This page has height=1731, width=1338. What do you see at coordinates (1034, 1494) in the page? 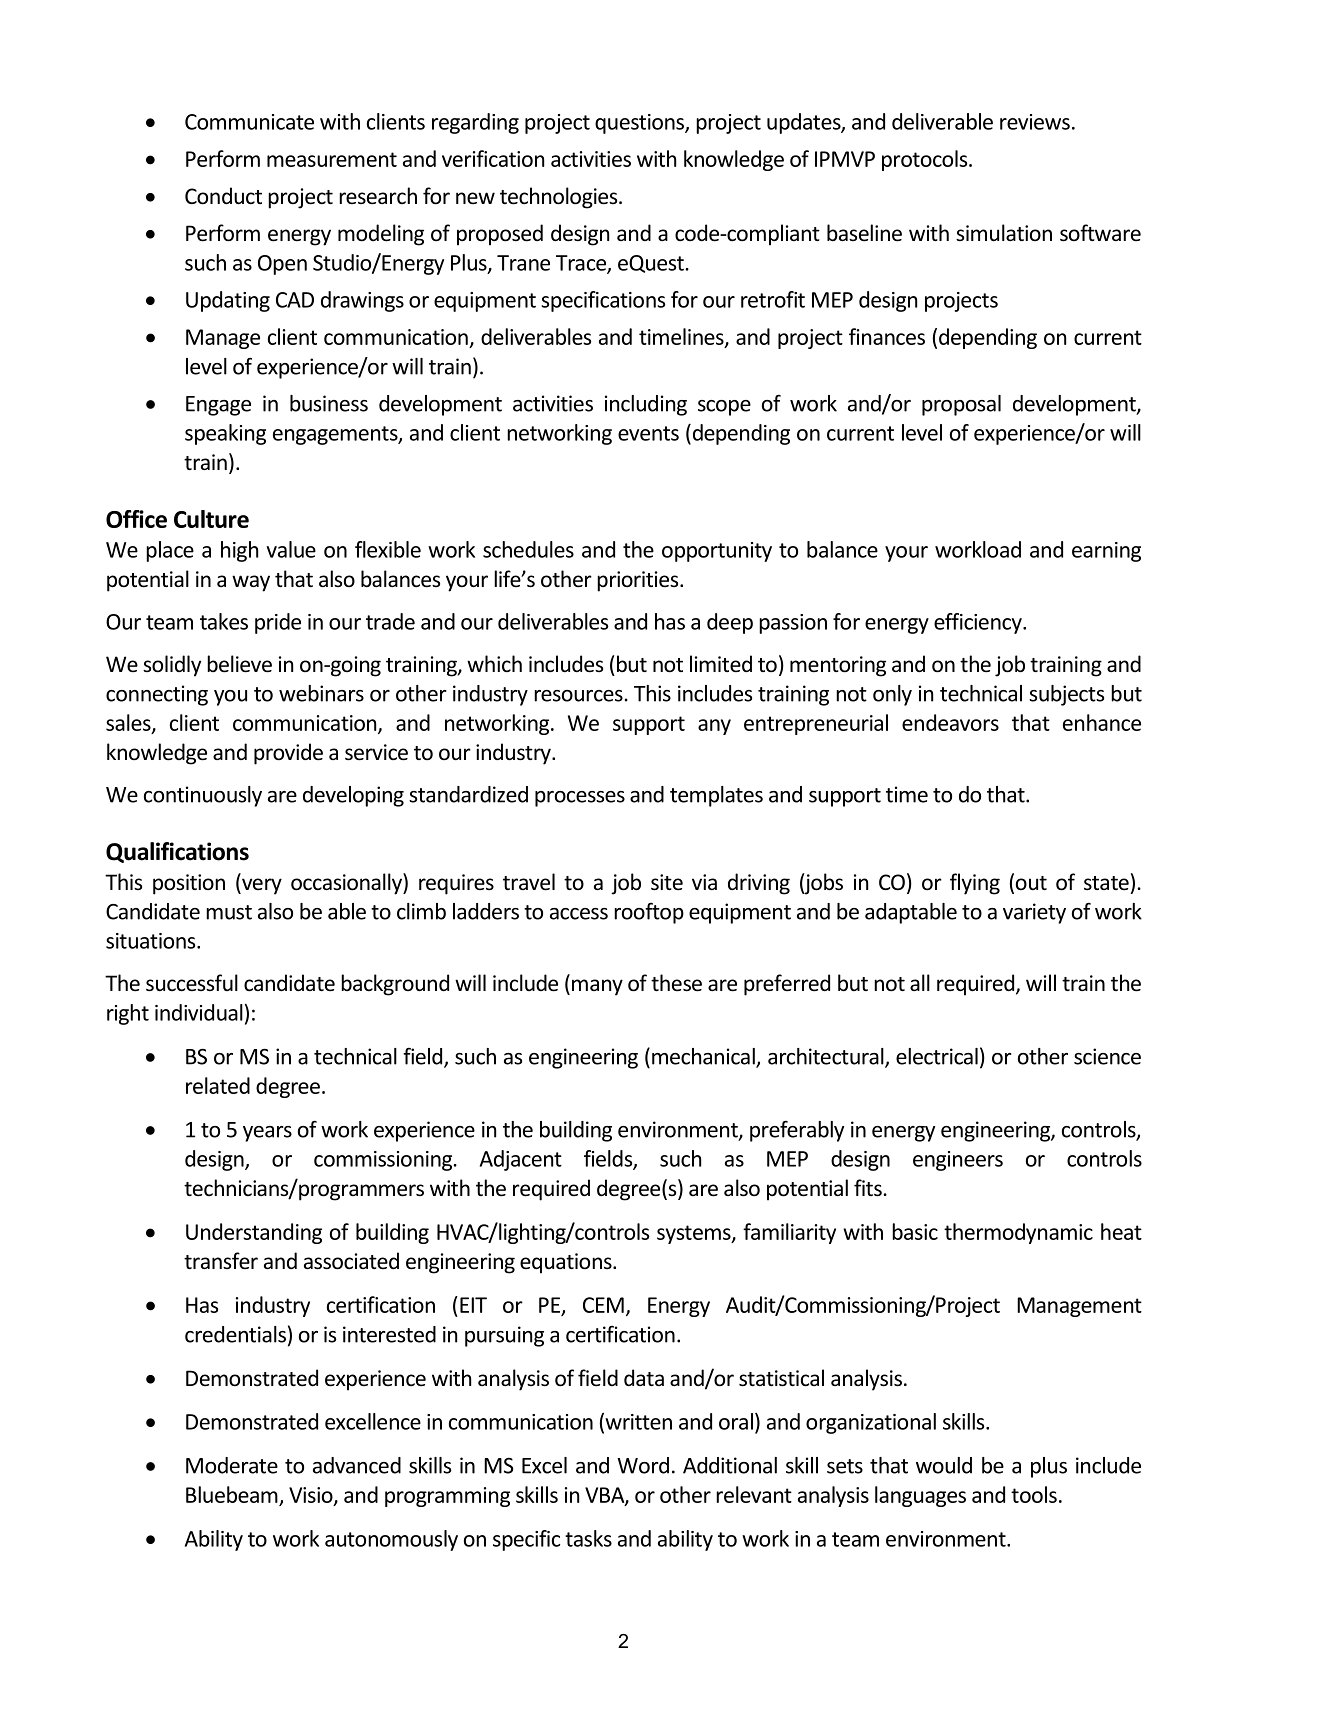
I see `tools` at bounding box center [1034, 1494].
